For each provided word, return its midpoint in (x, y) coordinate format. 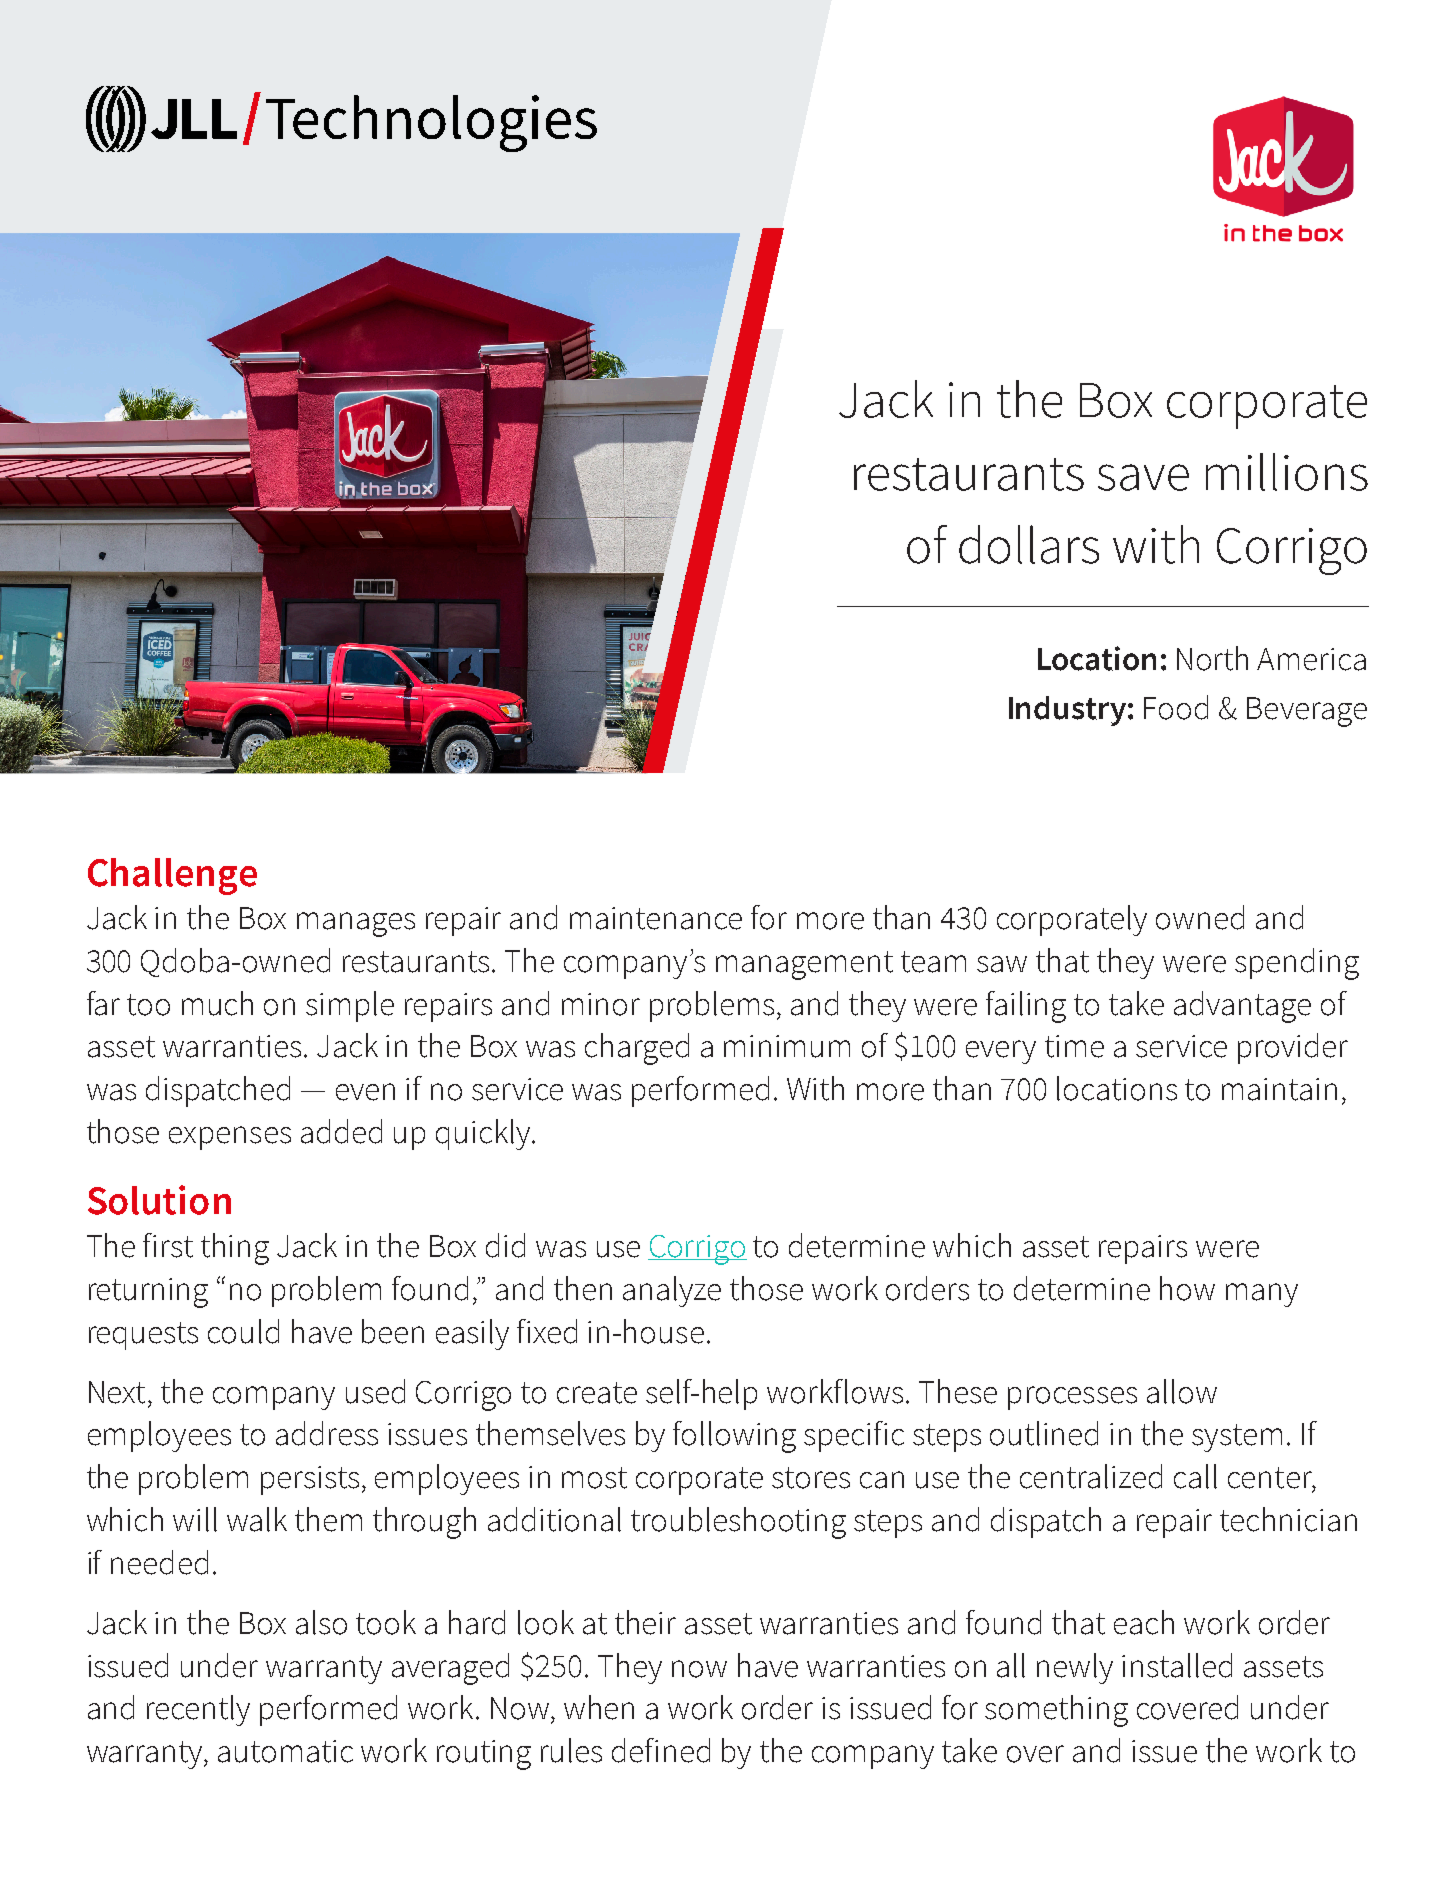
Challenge (172, 876)
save (1143, 477)
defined (661, 1750)
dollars (1029, 544)
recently (198, 1710)
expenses (230, 1138)
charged (637, 1049)
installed (1177, 1665)
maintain (1279, 1089)
